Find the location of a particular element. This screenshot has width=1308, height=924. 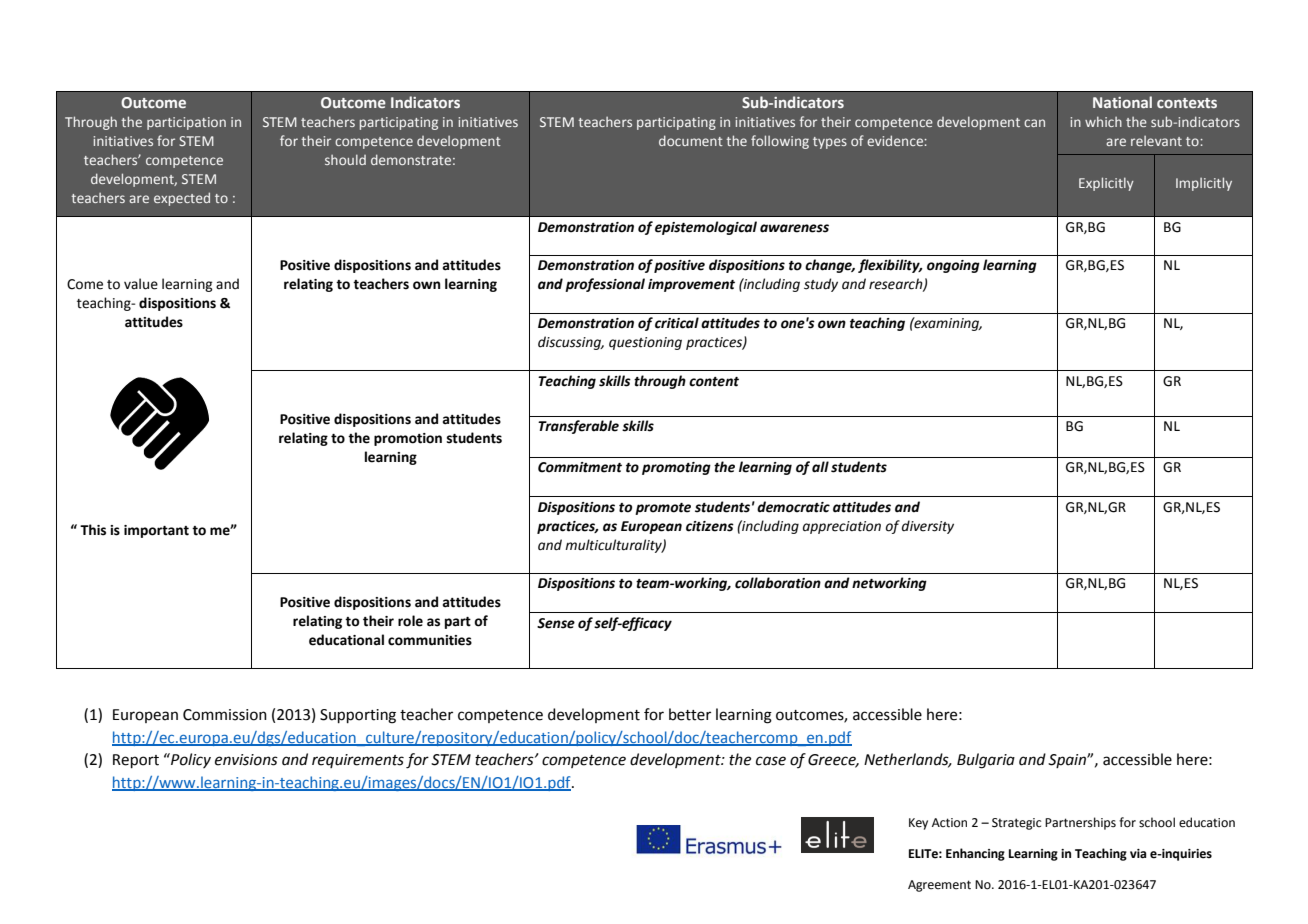

important is located at coordinates (156, 531).
